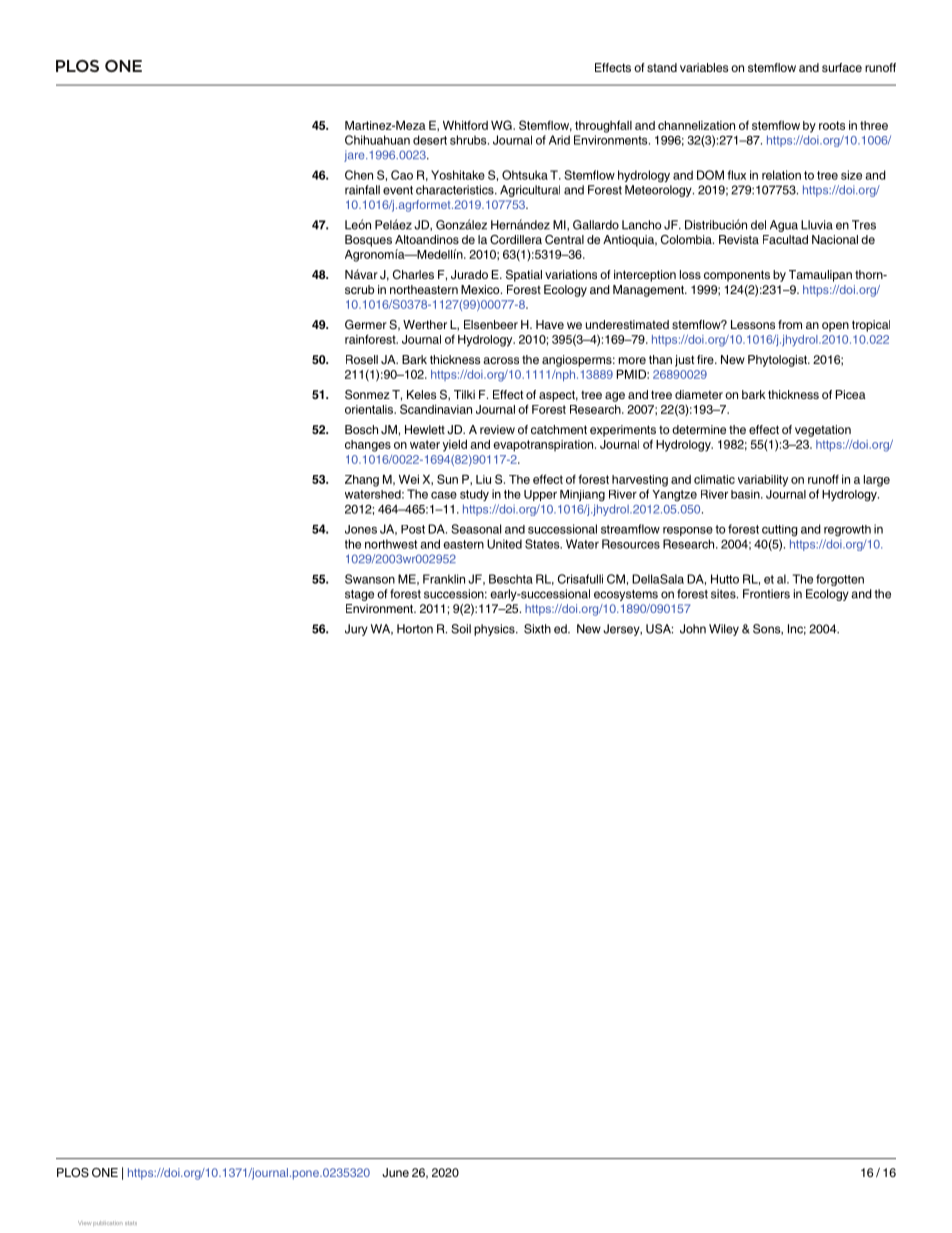 The height and width of the page is (1233, 952). What do you see at coordinates (395, 1172) in the page?
I see `June` at bounding box center [395, 1172].
